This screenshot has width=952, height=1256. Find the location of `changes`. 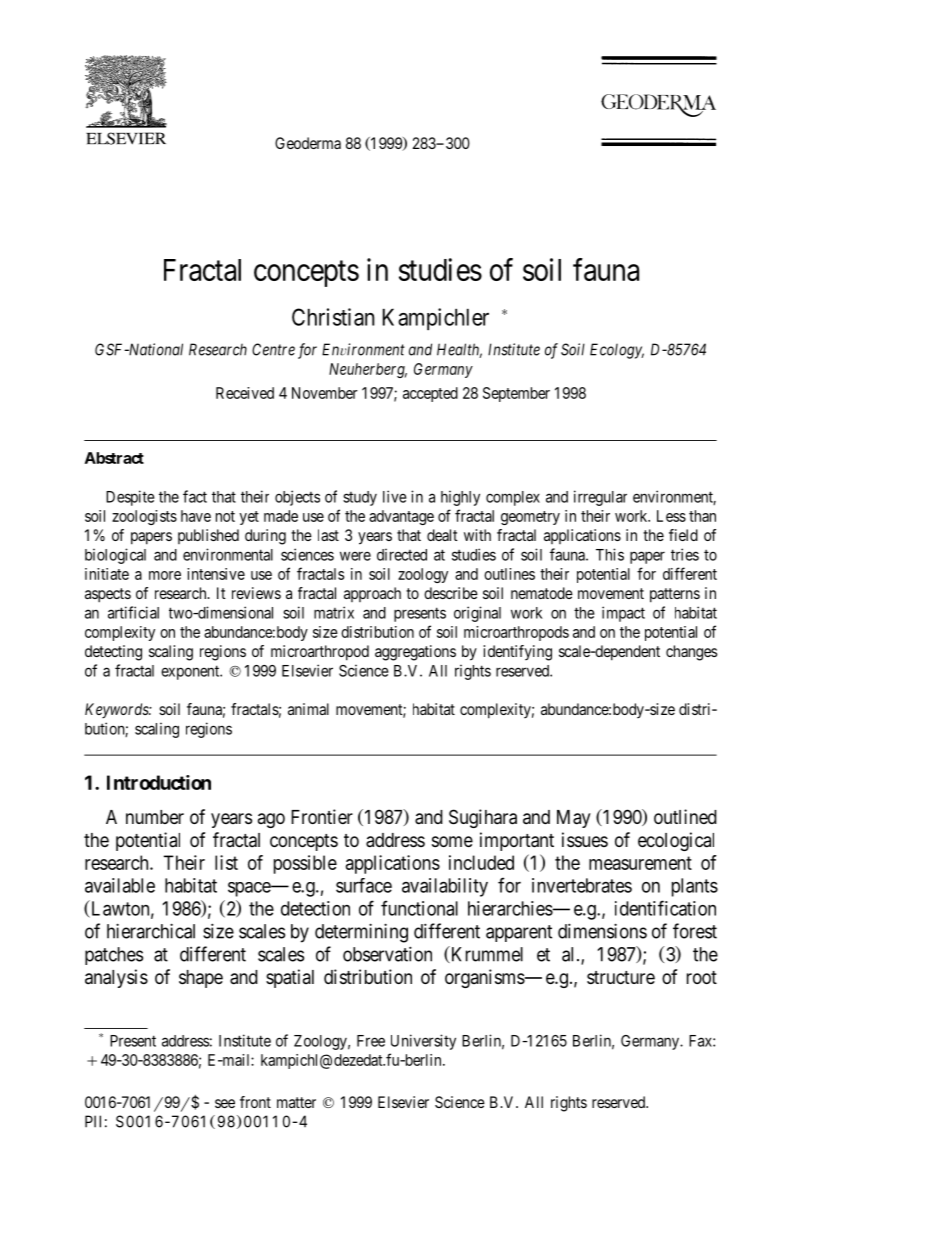

changes is located at coordinates (691, 653).
